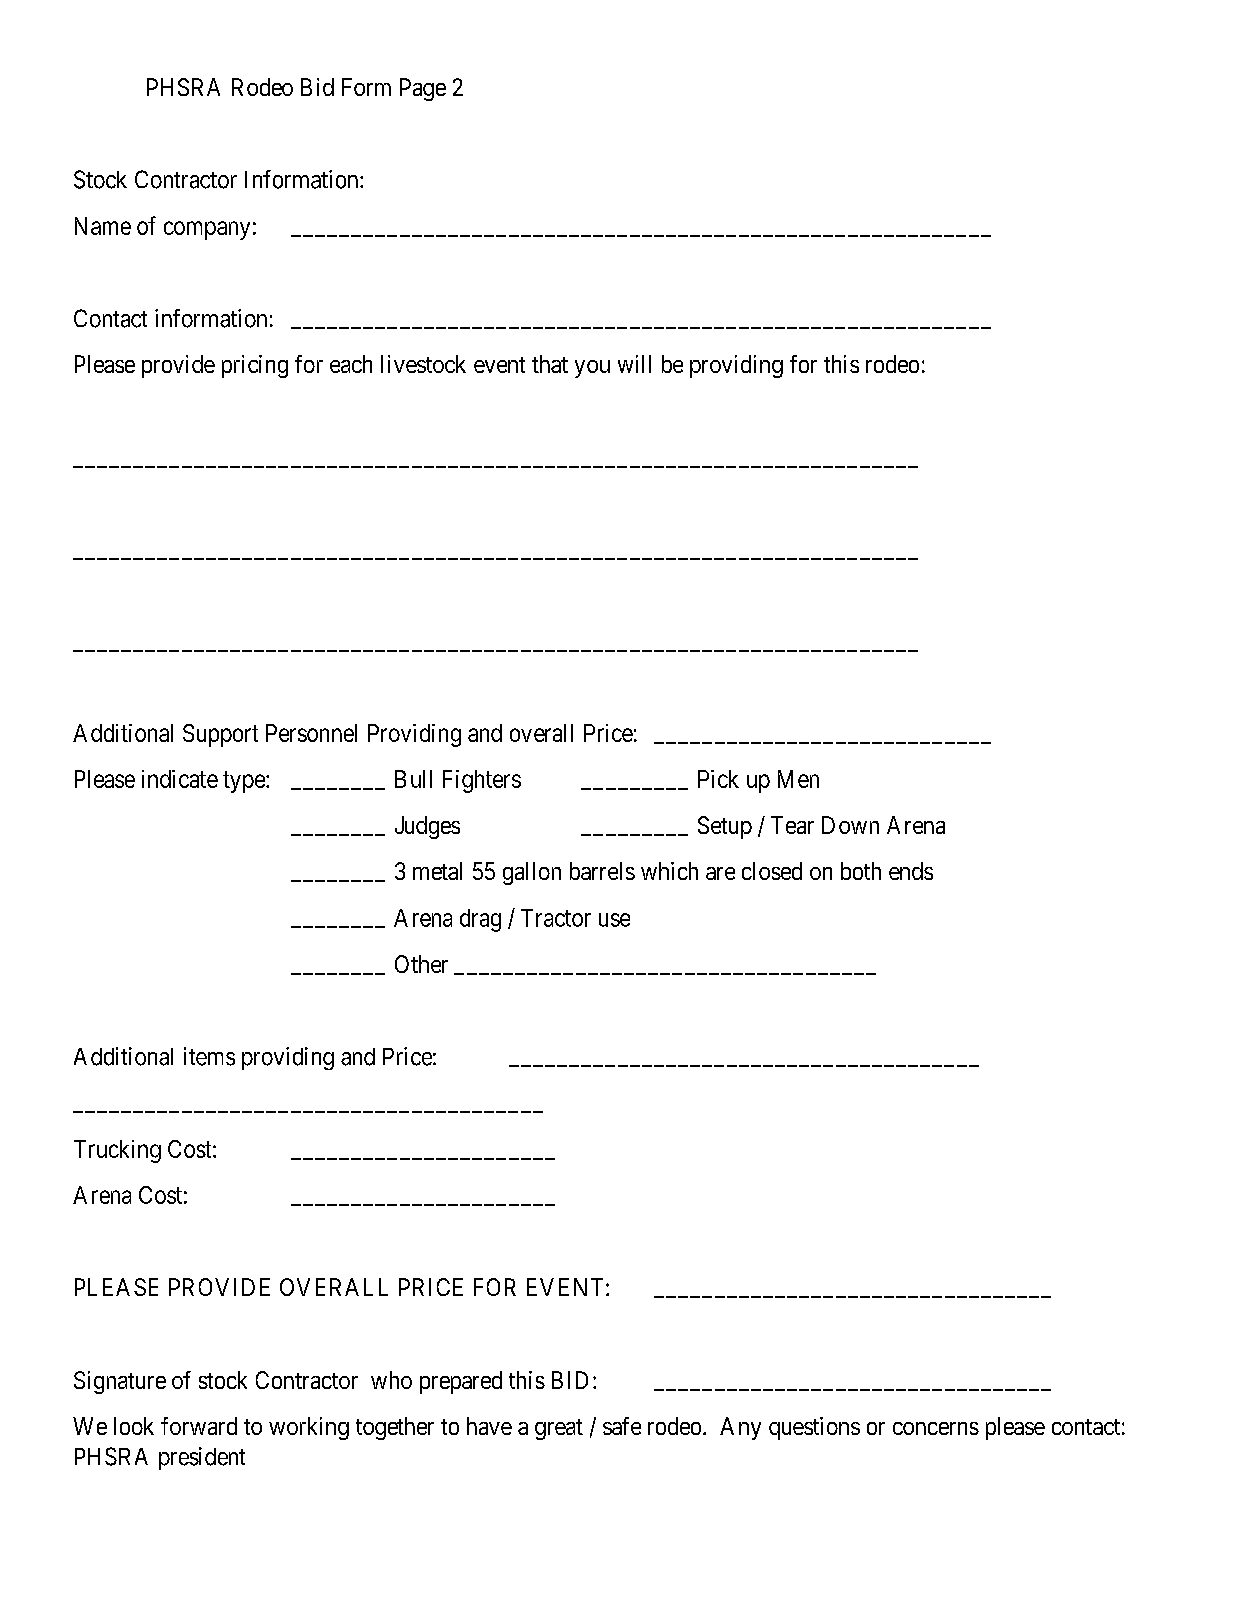 This screenshot has width=1235, height=1599. What do you see at coordinates (814, 1428) in the screenshot?
I see `questions` at bounding box center [814, 1428].
